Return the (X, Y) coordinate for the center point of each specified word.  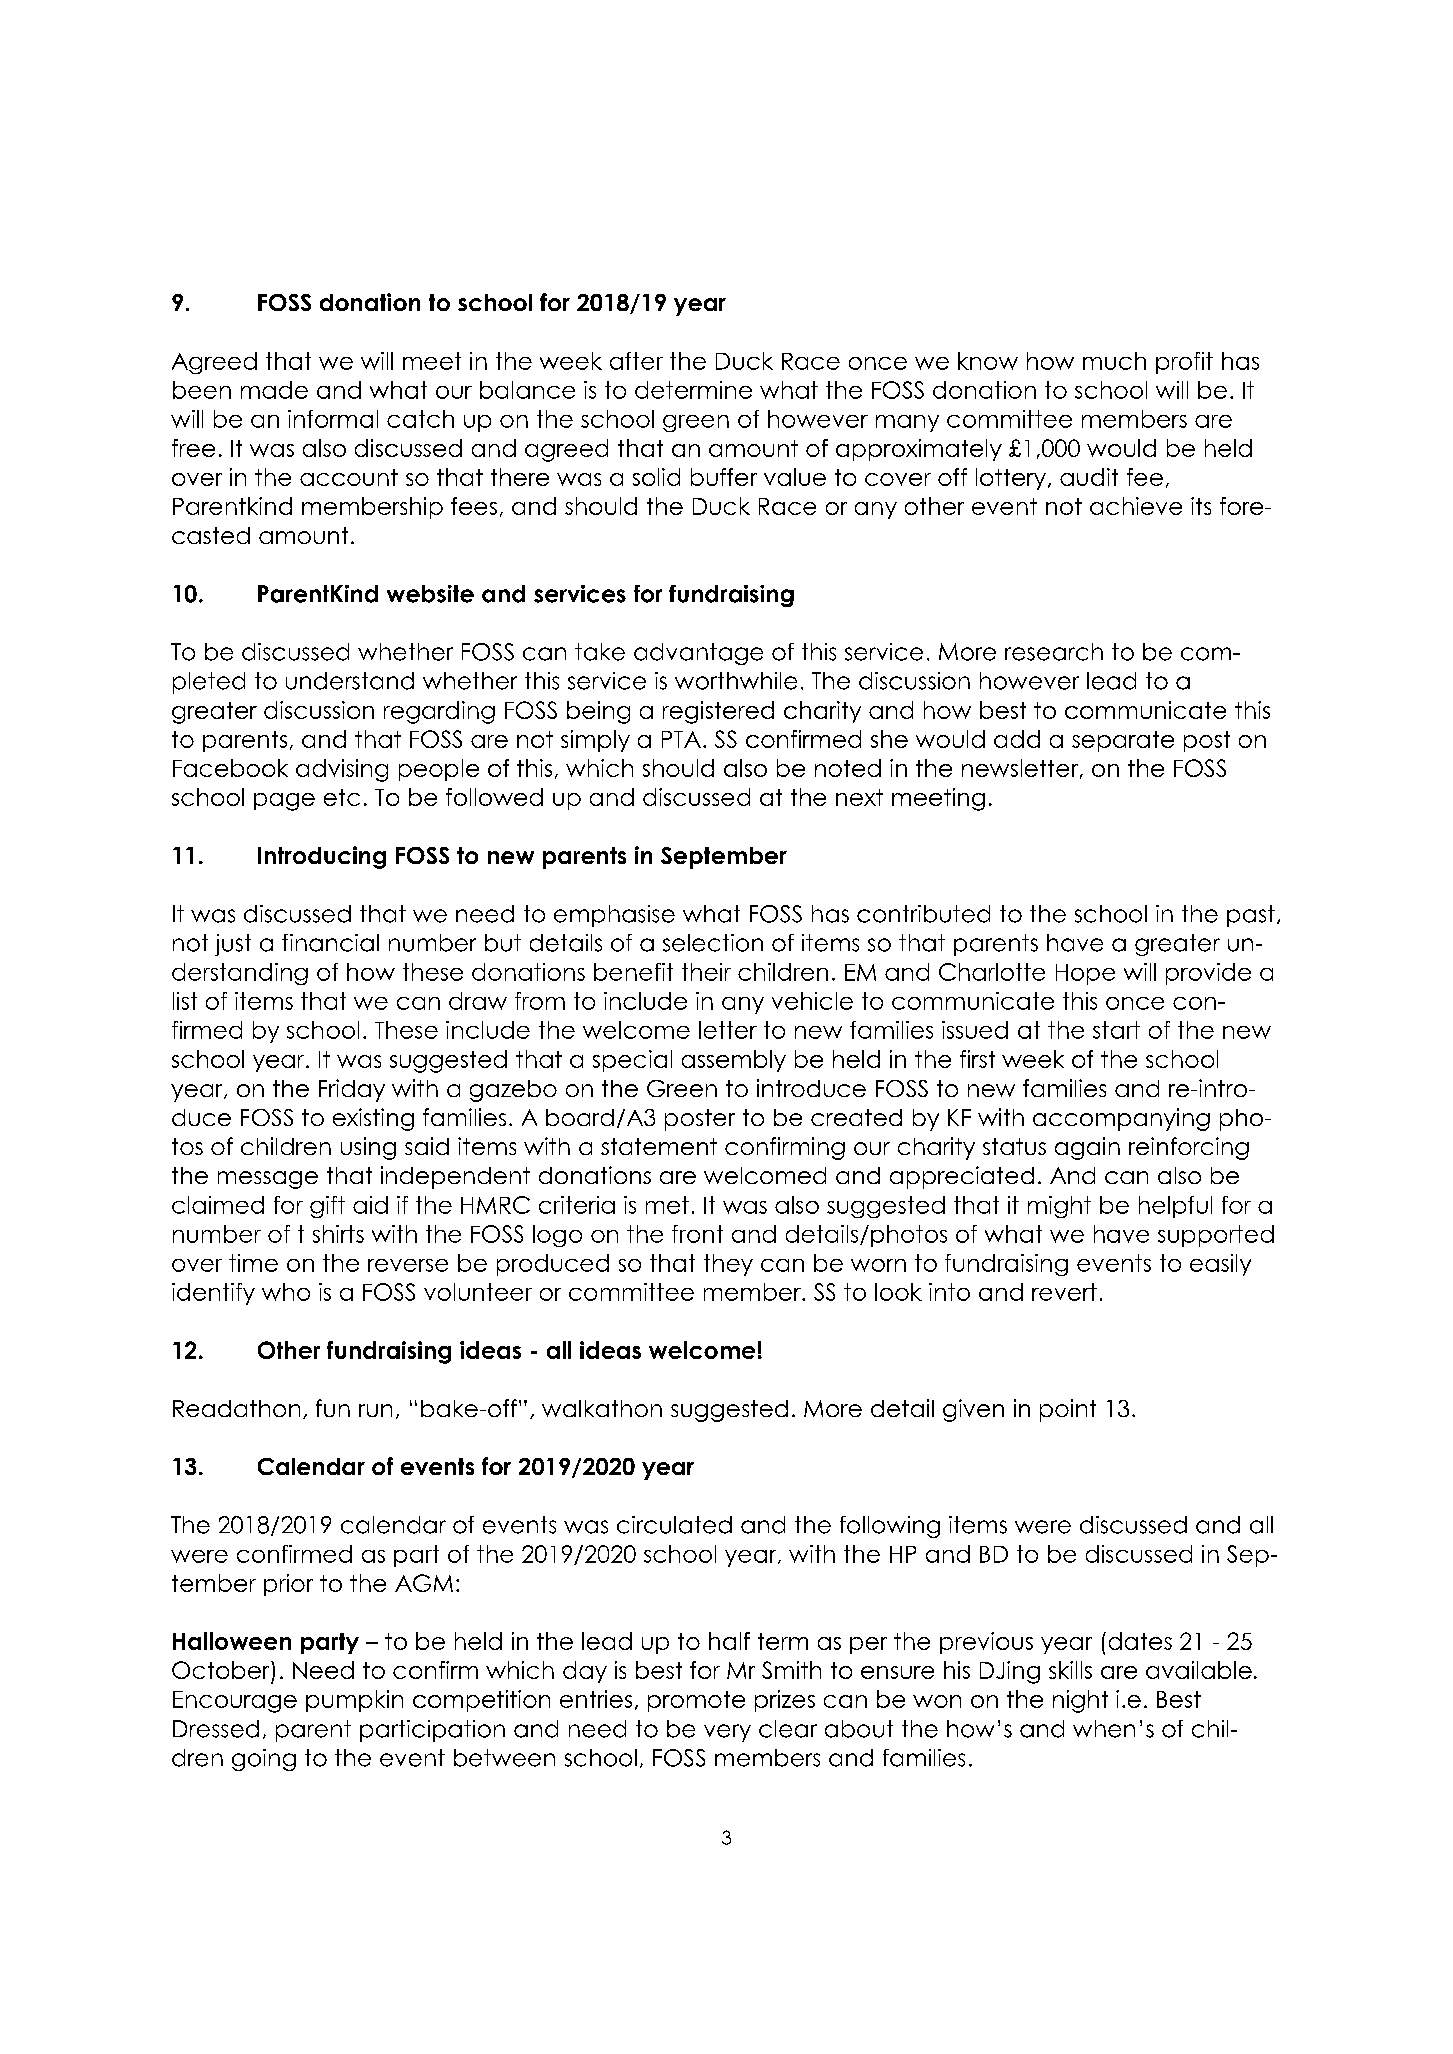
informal (333, 419)
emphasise (614, 916)
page (284, 802)
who (286, 1292)
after (636, 361)
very (727, 1733)
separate (1123, 741)
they (728, 1265)
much (1114, 361)
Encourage (235, 1702)
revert (1064, 1292)
